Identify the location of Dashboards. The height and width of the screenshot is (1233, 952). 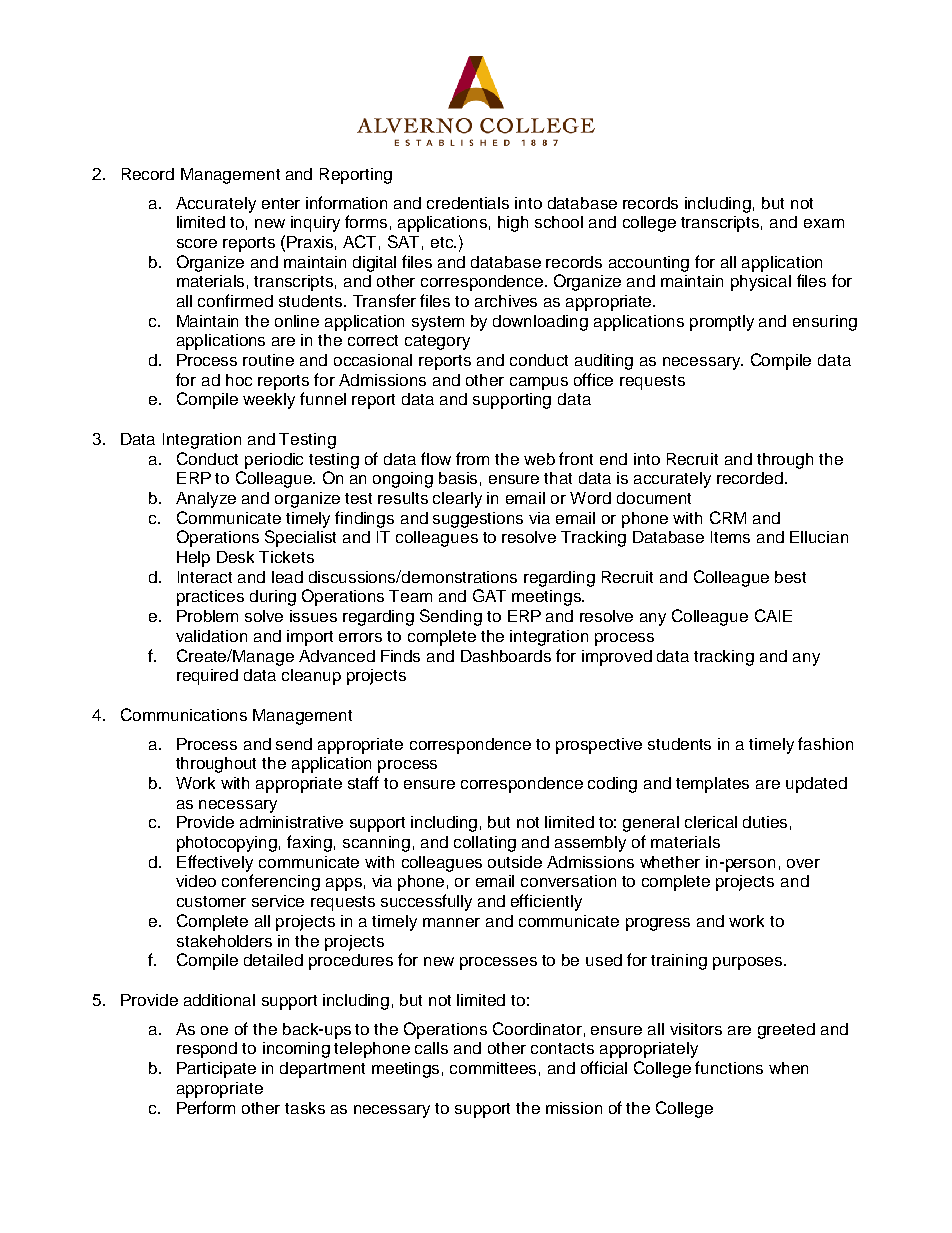
(506, 656).
